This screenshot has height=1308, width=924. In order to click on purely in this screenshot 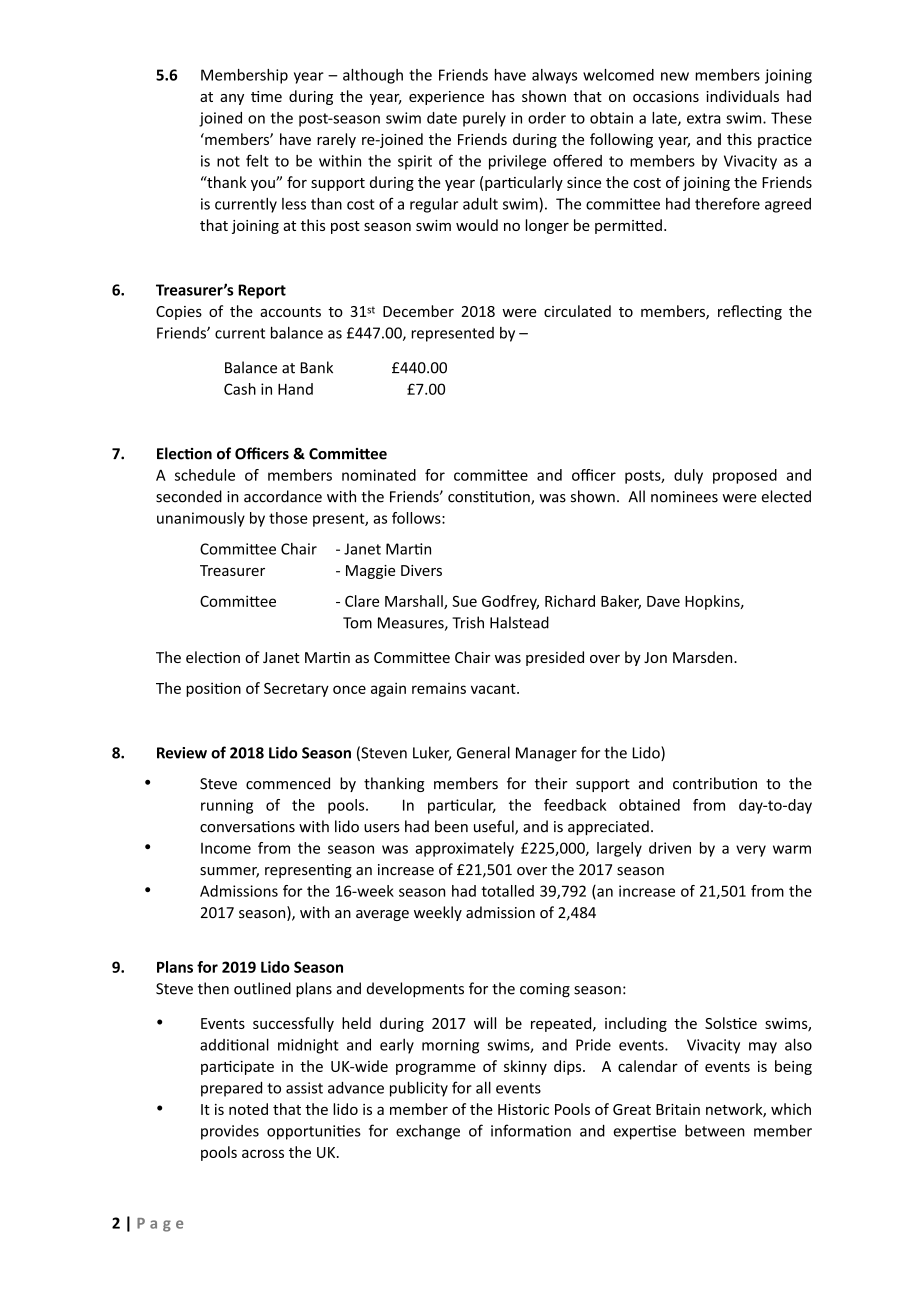, I will do `click(484, 119)`.
